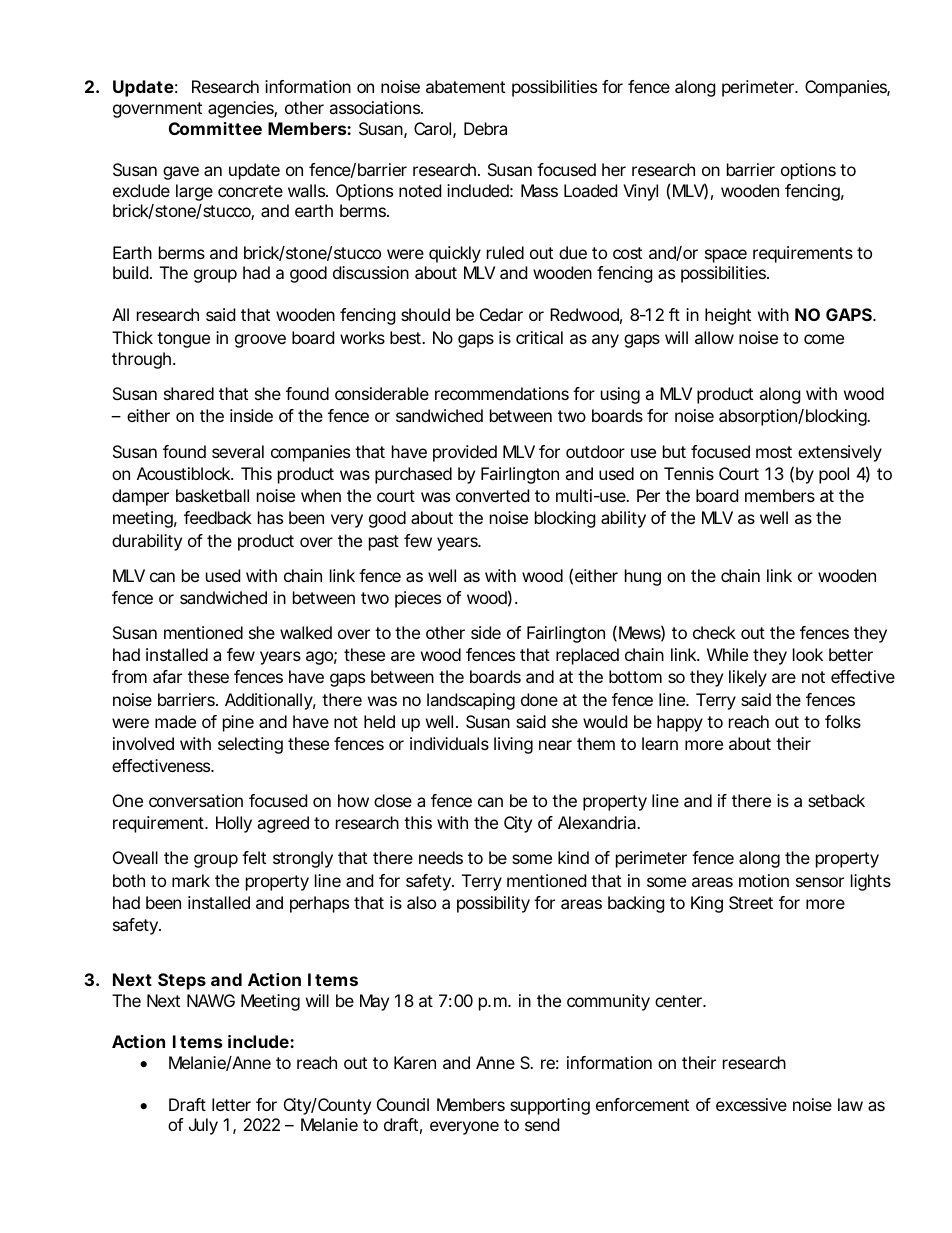  I want to click on come, so click(824, 339).
